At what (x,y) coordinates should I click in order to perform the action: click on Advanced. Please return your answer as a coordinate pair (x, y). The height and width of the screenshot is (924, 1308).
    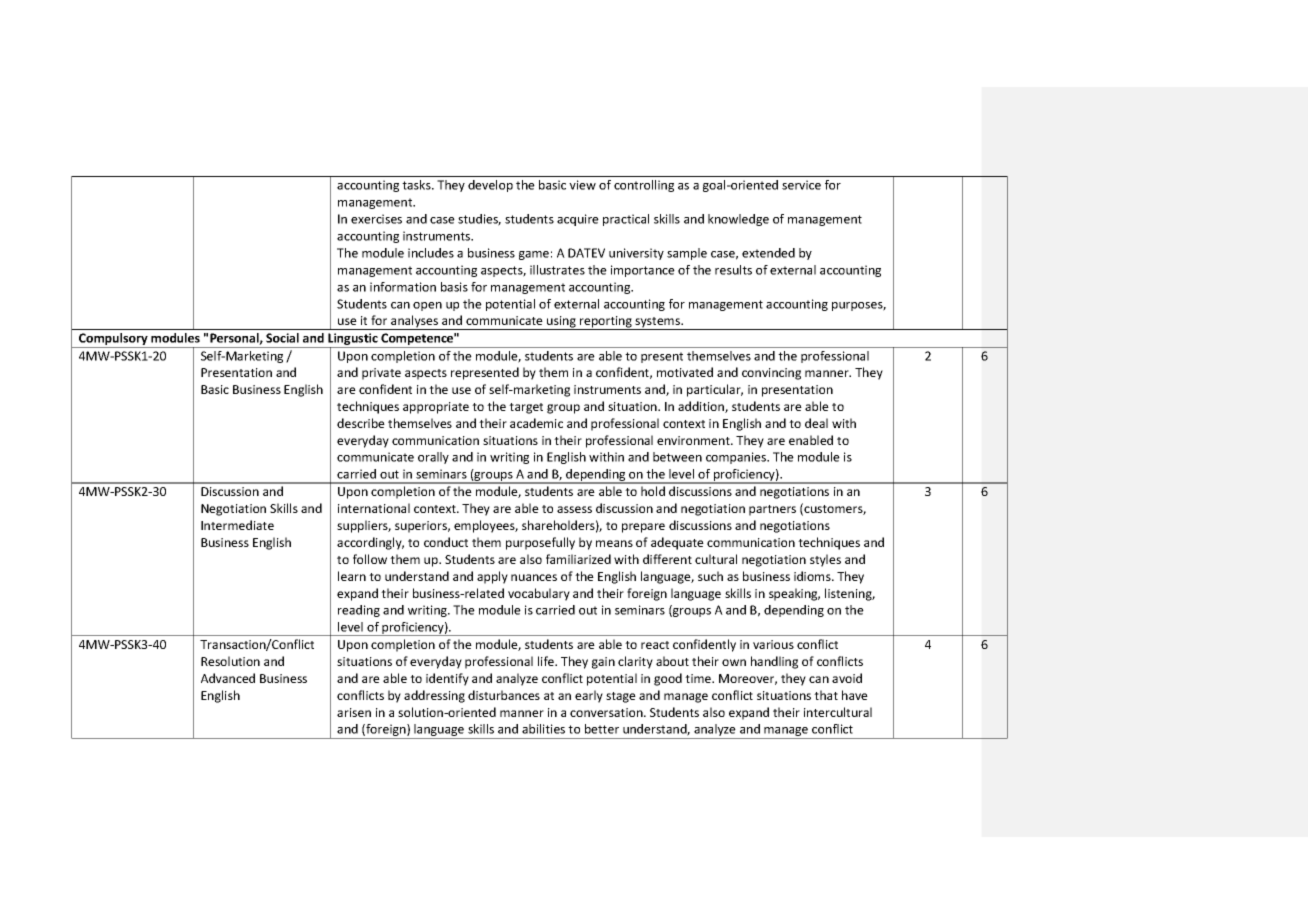
    Looking at the image, I should click on (228, 678).
